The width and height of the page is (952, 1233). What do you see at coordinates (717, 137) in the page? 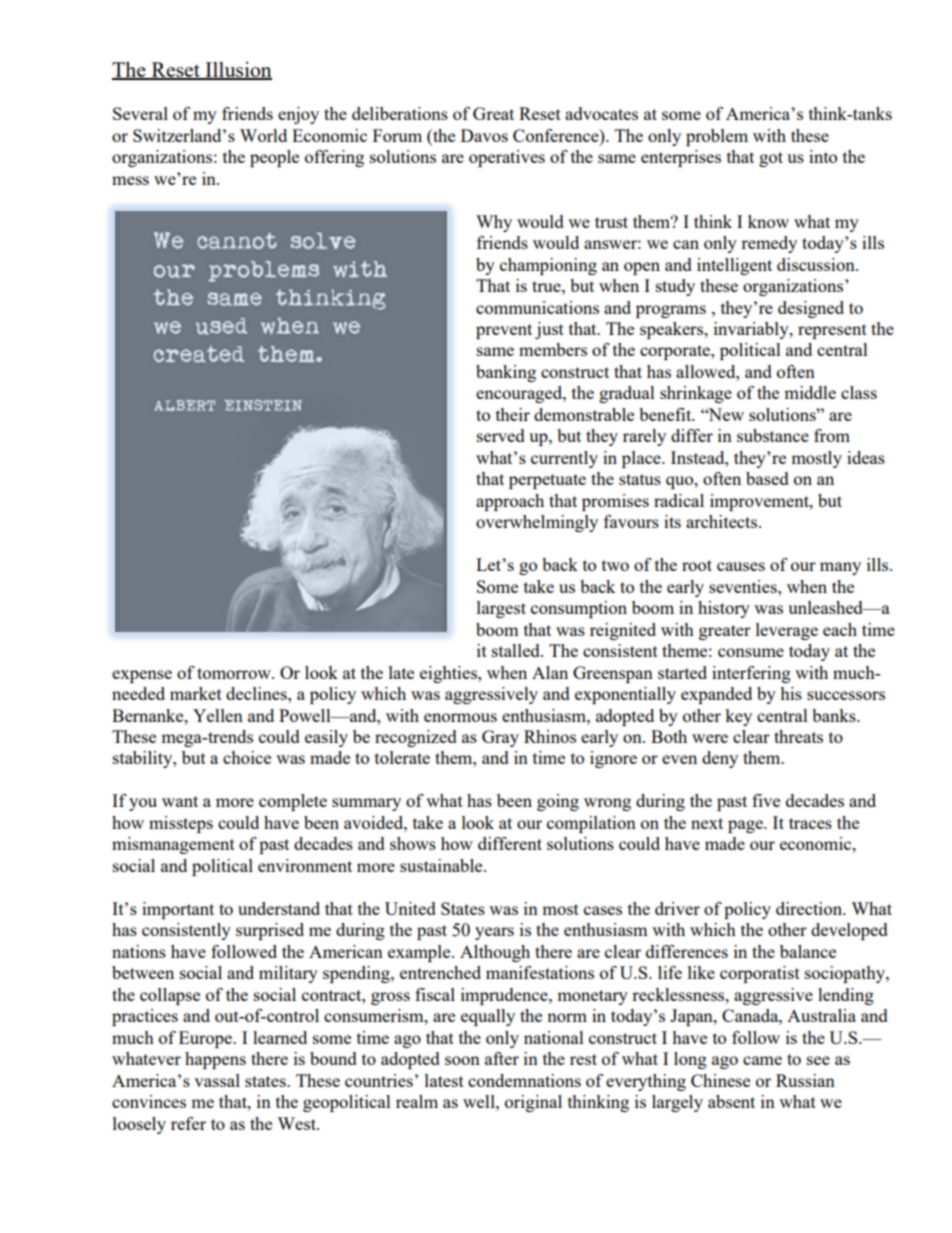
I see `problem` at bounding box center [717, 137].
